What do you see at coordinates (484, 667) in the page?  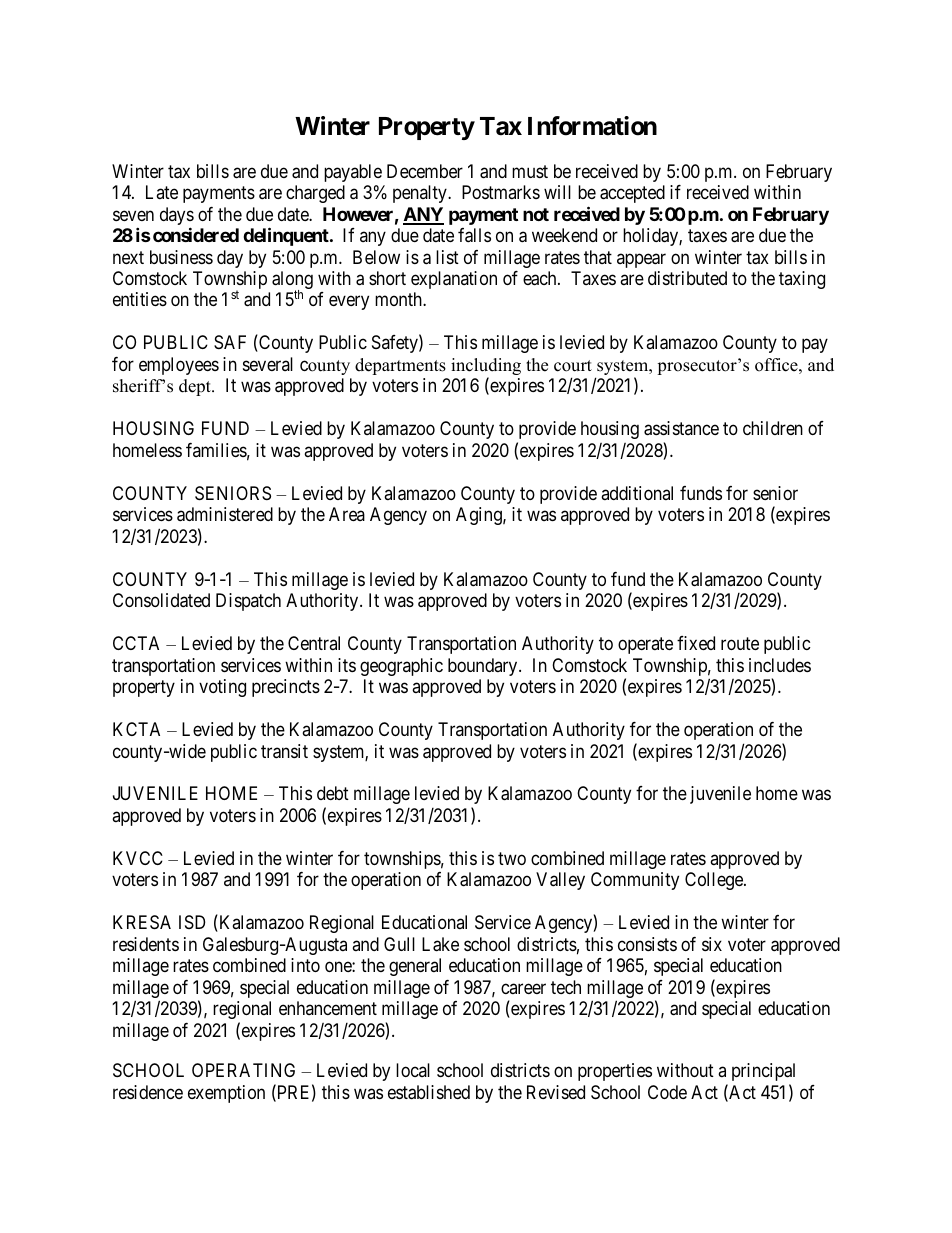 I see `boundary` at bounding box center [484, 667].
